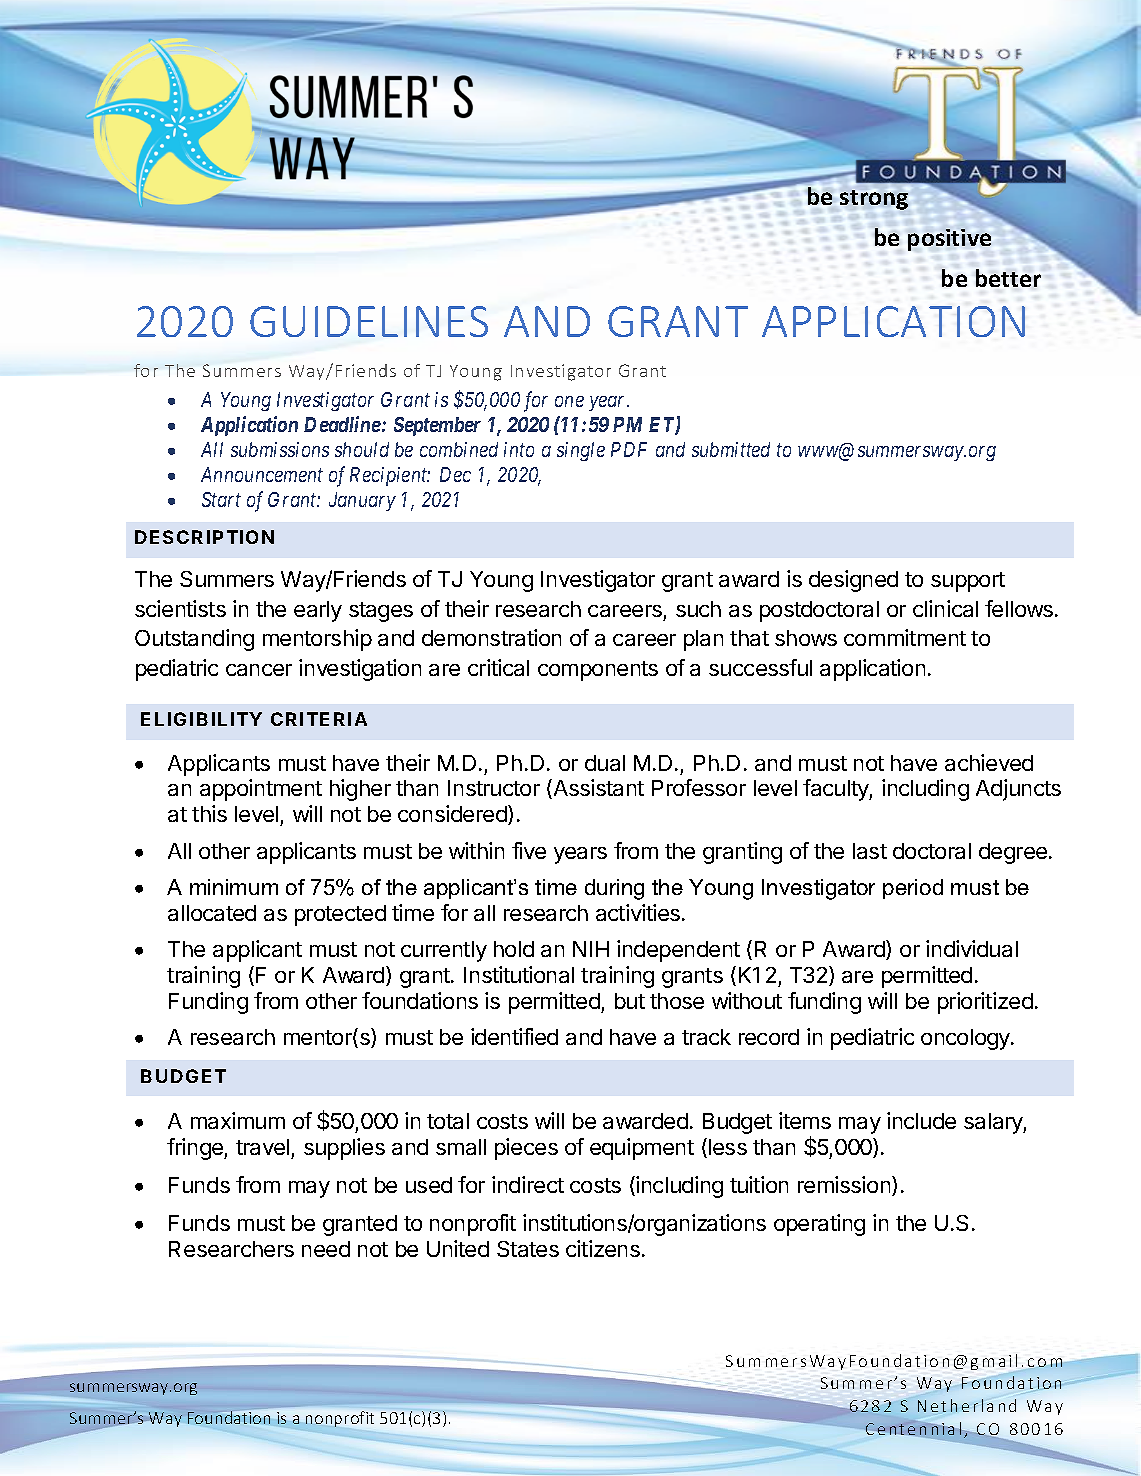  I want to click on submitted, so click(731, 449).
